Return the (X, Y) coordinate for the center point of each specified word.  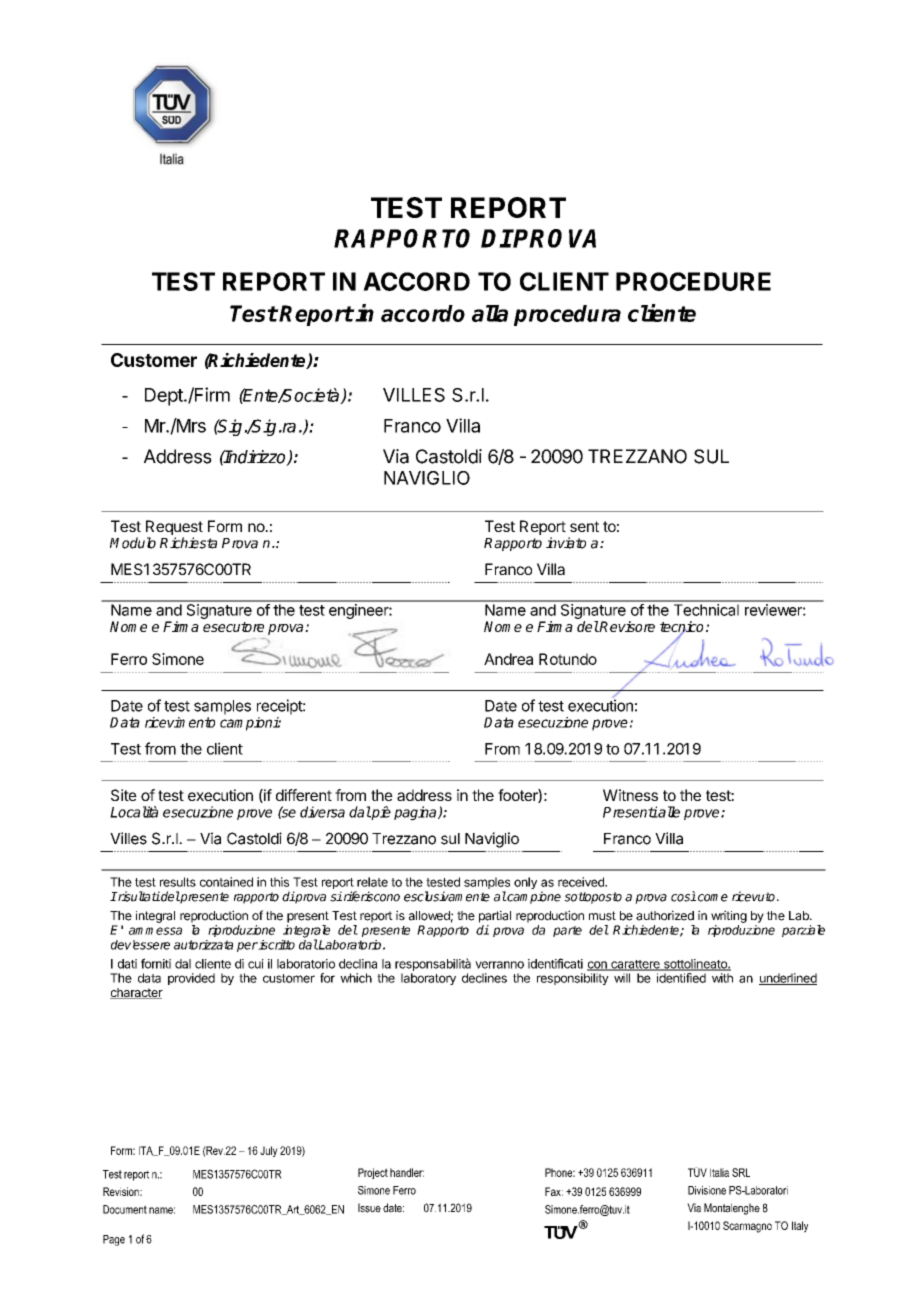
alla (490, 313)
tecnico (681, 628)
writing (729, 916)
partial (495, 916)
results (178, 882)
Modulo (133, 543)
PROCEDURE (693, 281)
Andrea (508, 659)
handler (407, 1172)
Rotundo (568, 659)
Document (125, 1209)
